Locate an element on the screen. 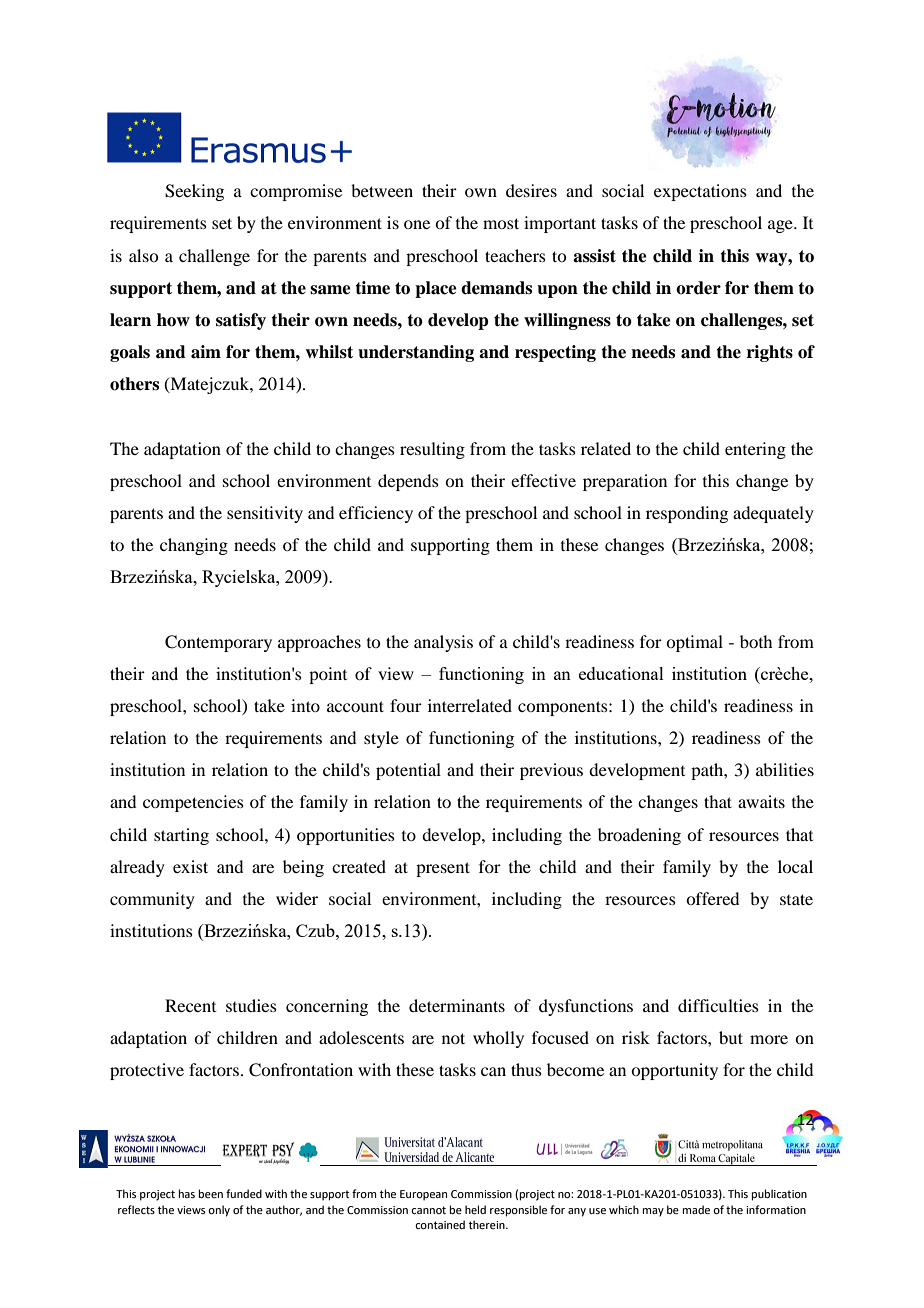 This screenshot has width=924, height=1308. held is located at coordinates (475, 1209).
